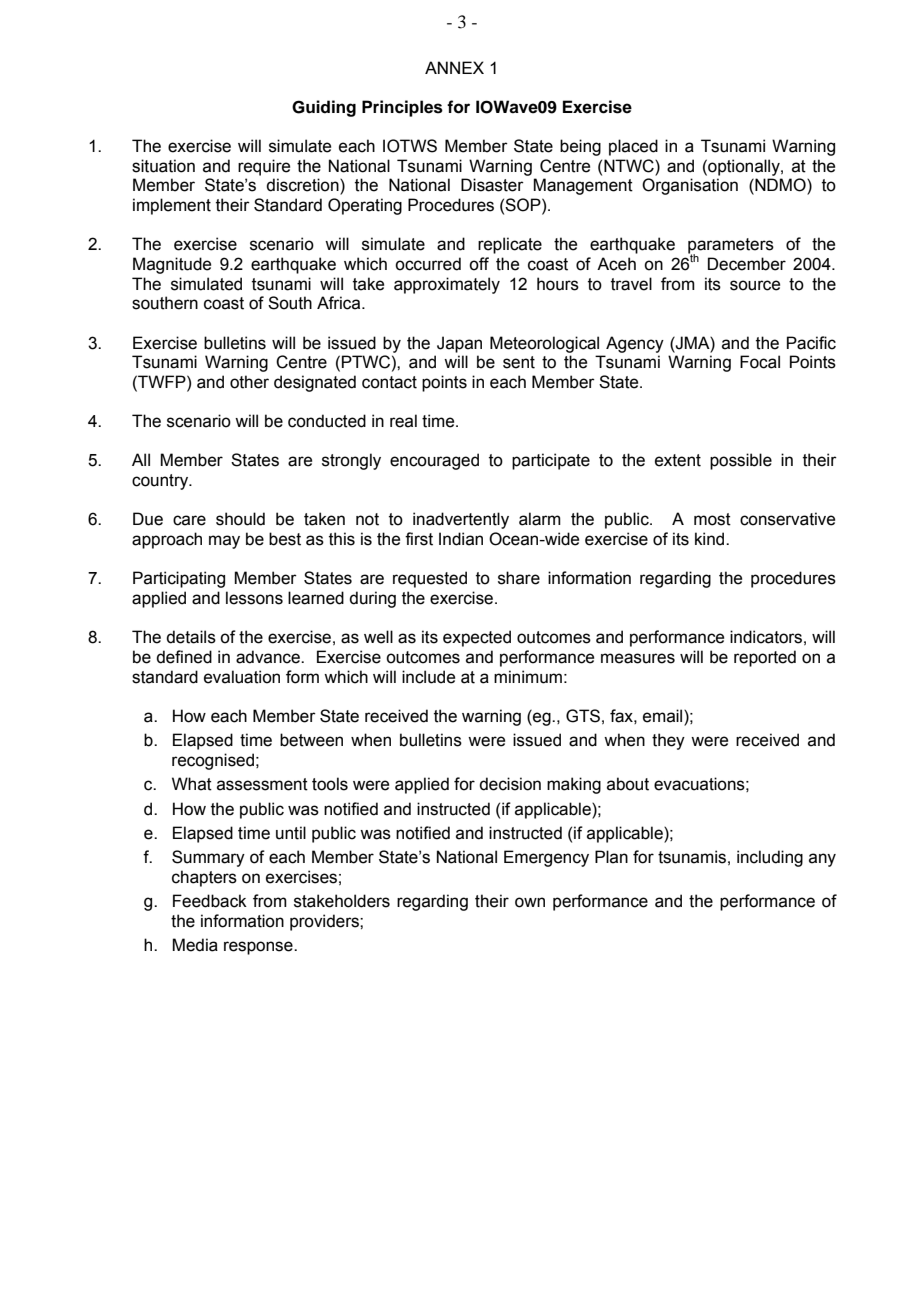 The image size is (924, 1308). I want to click on placed, so click(633, 147).
